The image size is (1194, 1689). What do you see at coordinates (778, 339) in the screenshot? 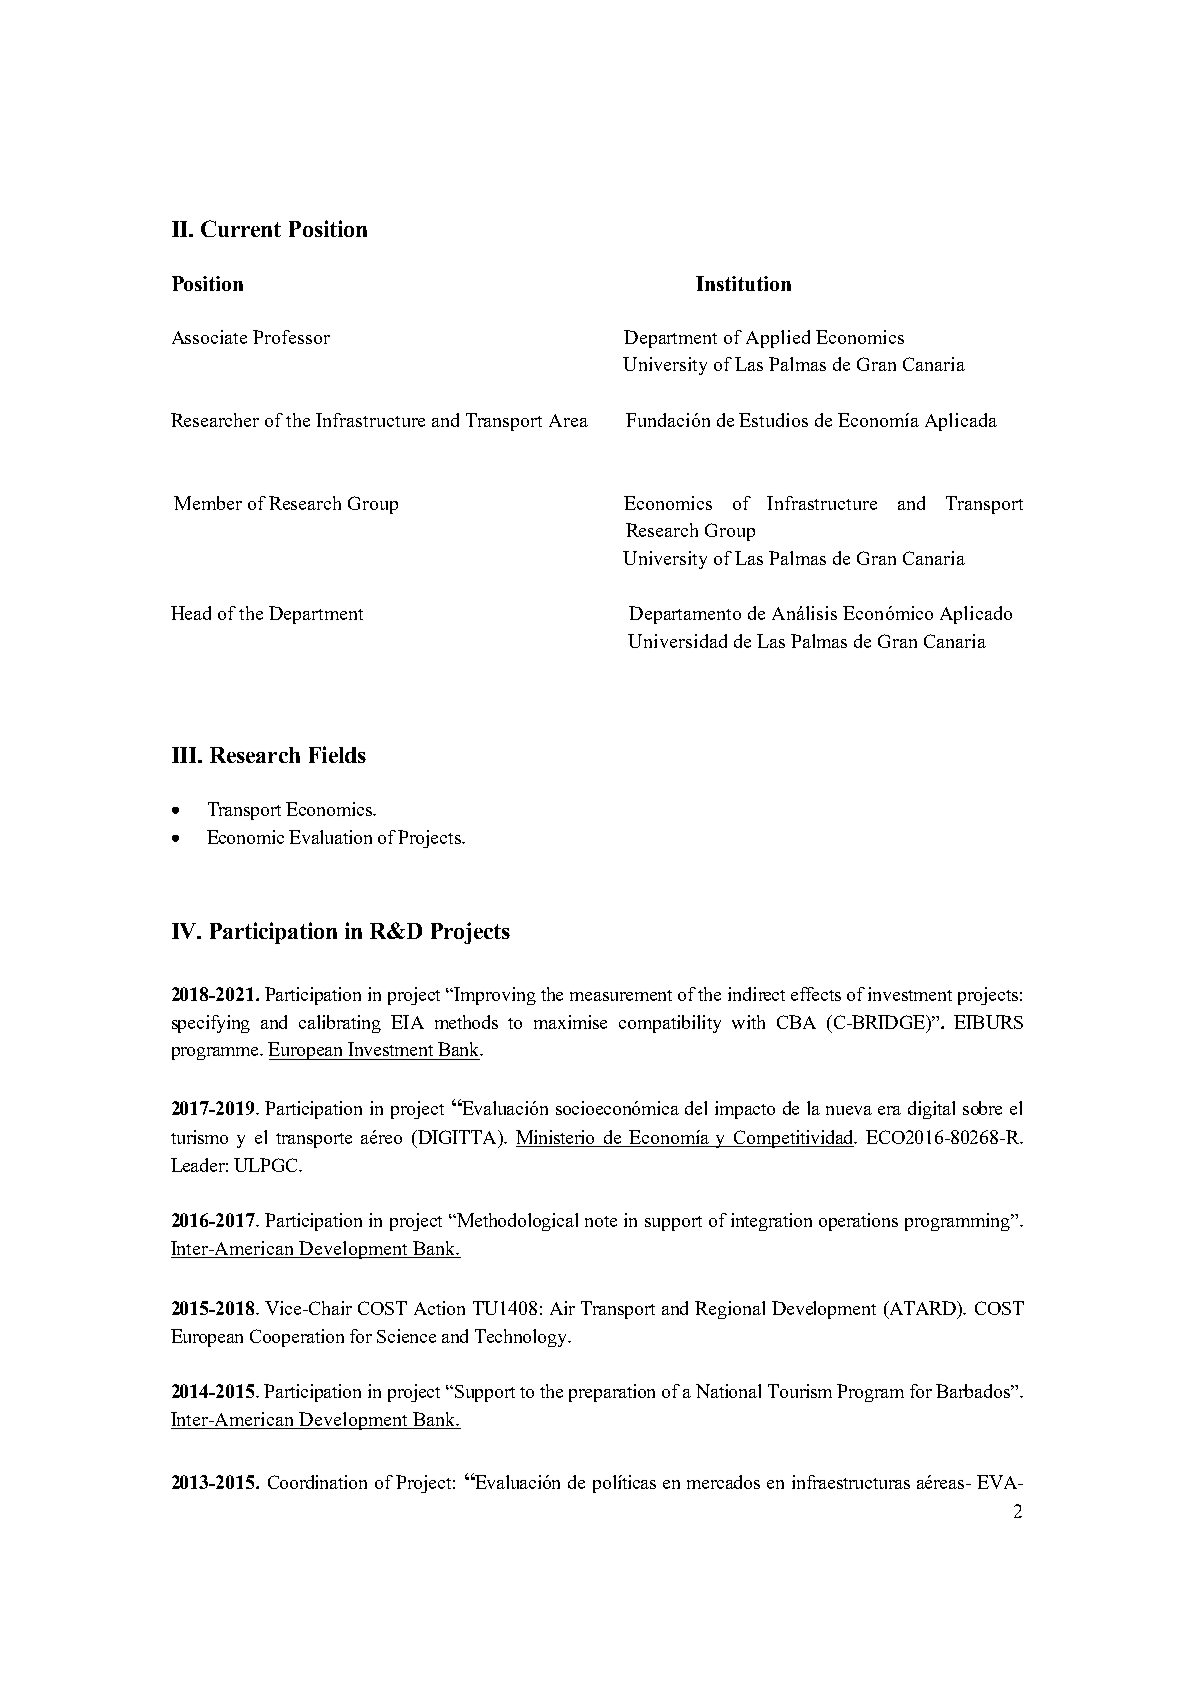
I see `Applied` at bounding box center [778, 339].
